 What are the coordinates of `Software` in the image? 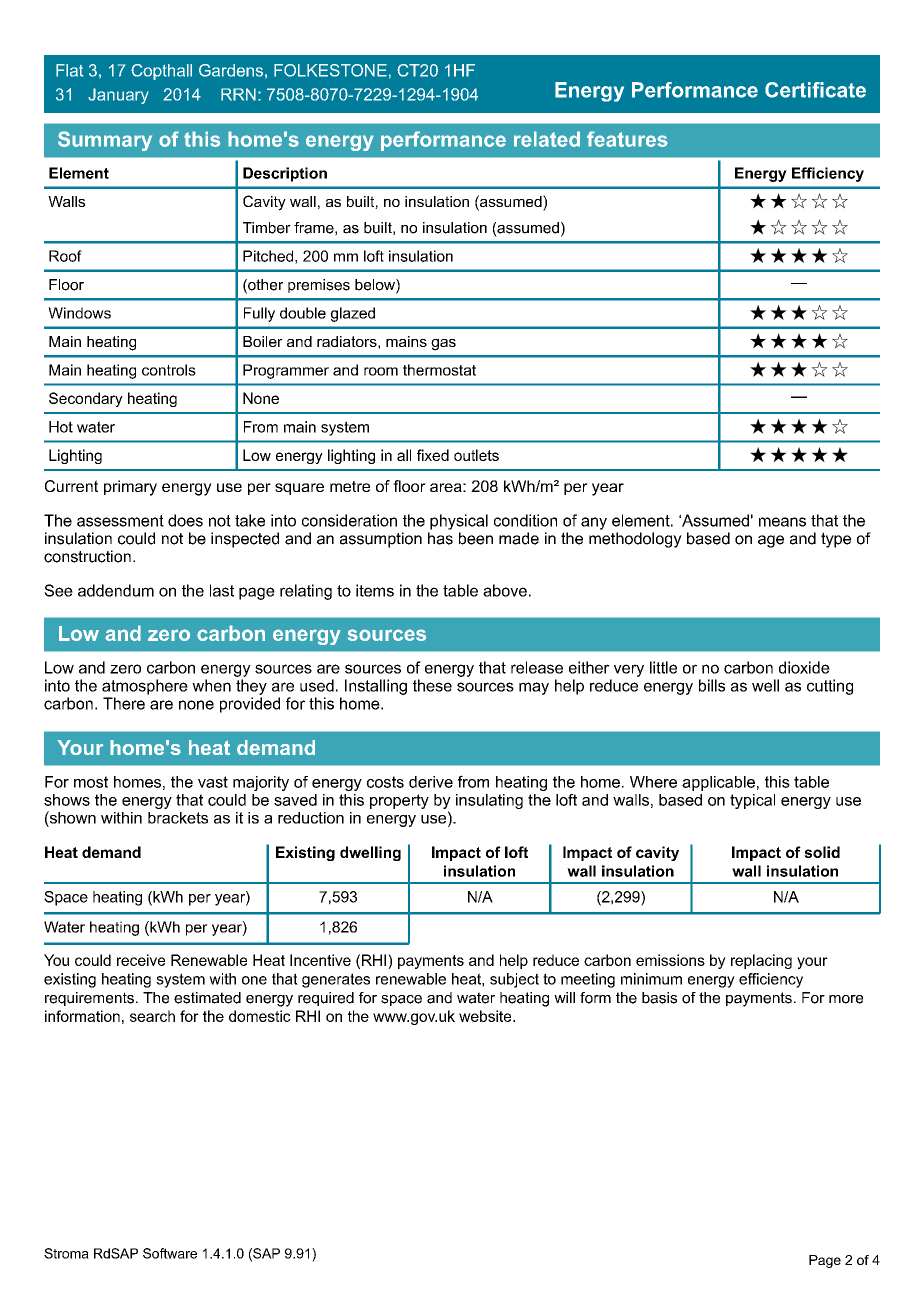 It's located at (170, 1253).
